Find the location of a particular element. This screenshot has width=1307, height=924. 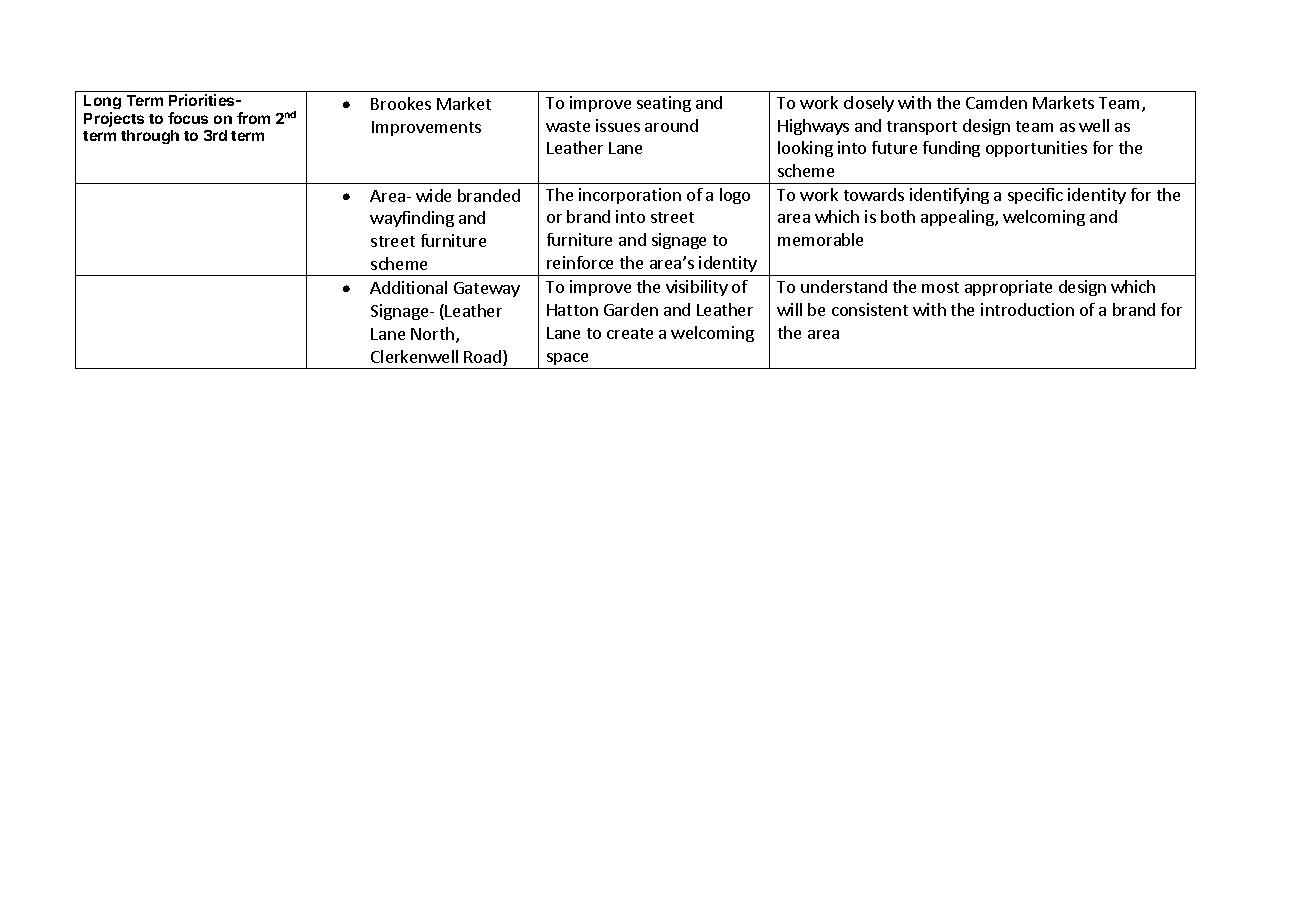

space is located at coordinates (567, 359).
